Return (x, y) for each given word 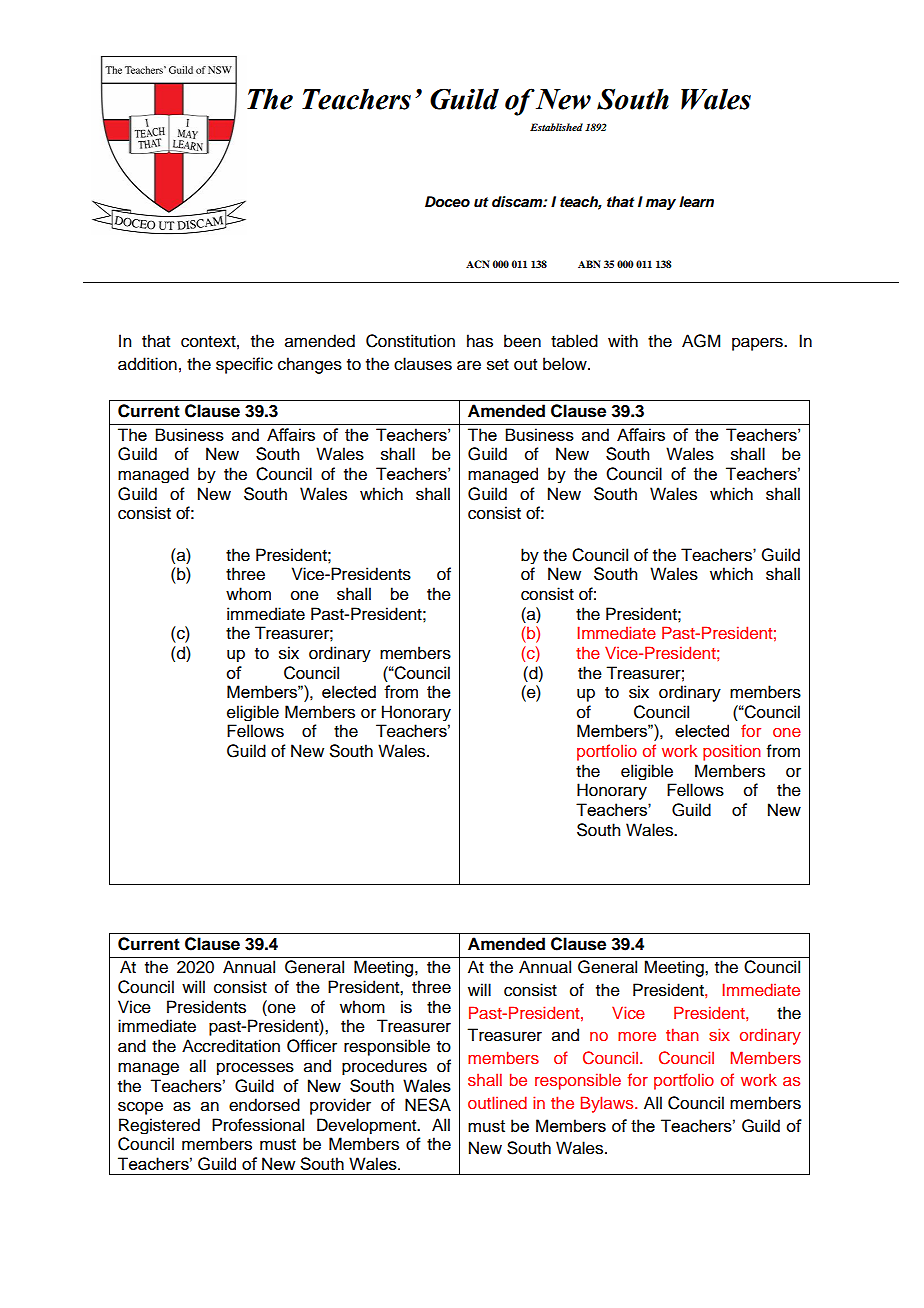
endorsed (264, 1105)
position (731, 752)
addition (147, 364)
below (566, 364)
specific (244, 365)
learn (696, 202)
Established (556, 127)
